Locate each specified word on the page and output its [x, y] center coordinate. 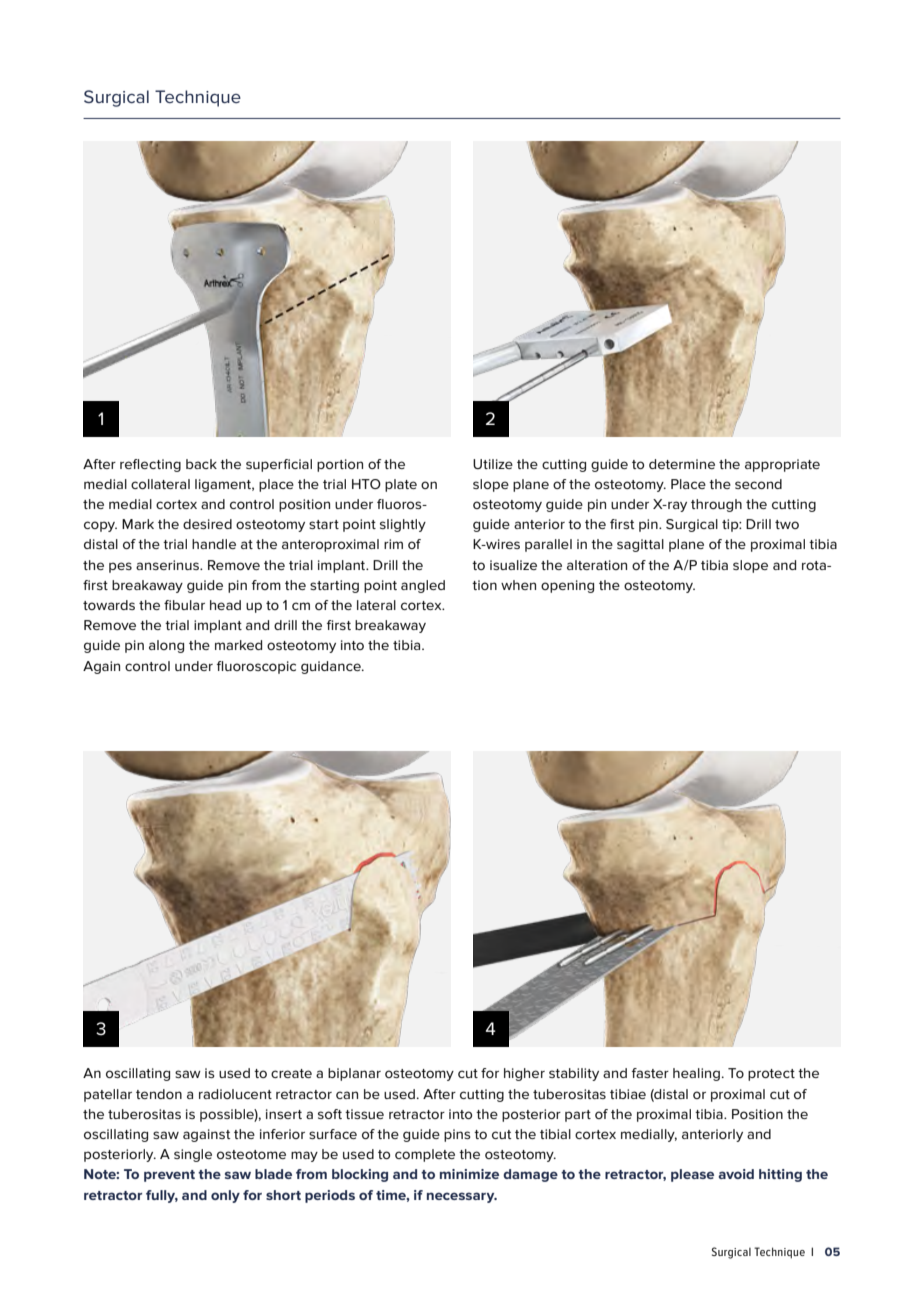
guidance [332, 667]
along [166, 646]
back [201, 464]
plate [401, 485]
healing [696, 1074]
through [716, 505]
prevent [169, 1176]
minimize [469, 1174]
